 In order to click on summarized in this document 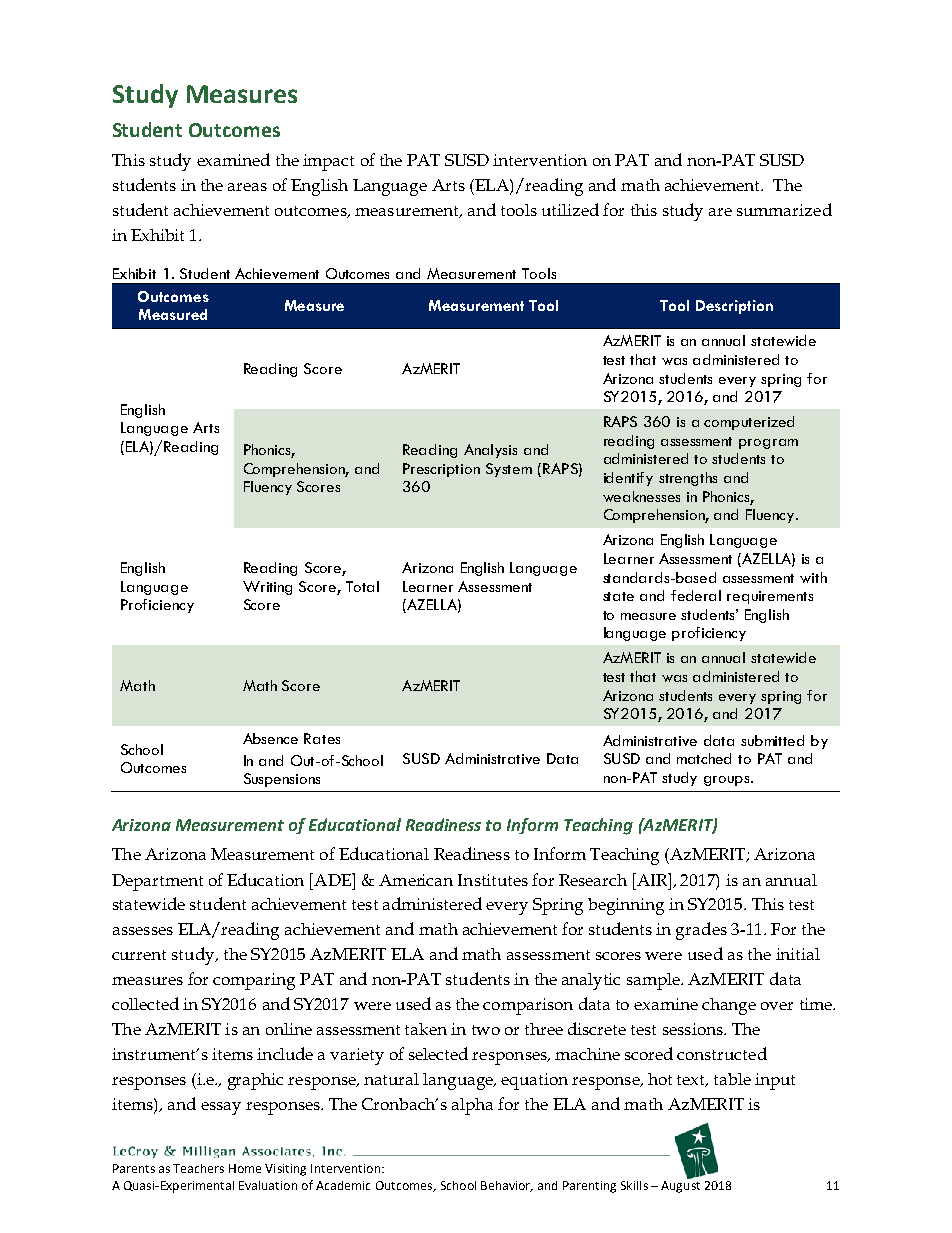, I will do `click(784, 209)`.
